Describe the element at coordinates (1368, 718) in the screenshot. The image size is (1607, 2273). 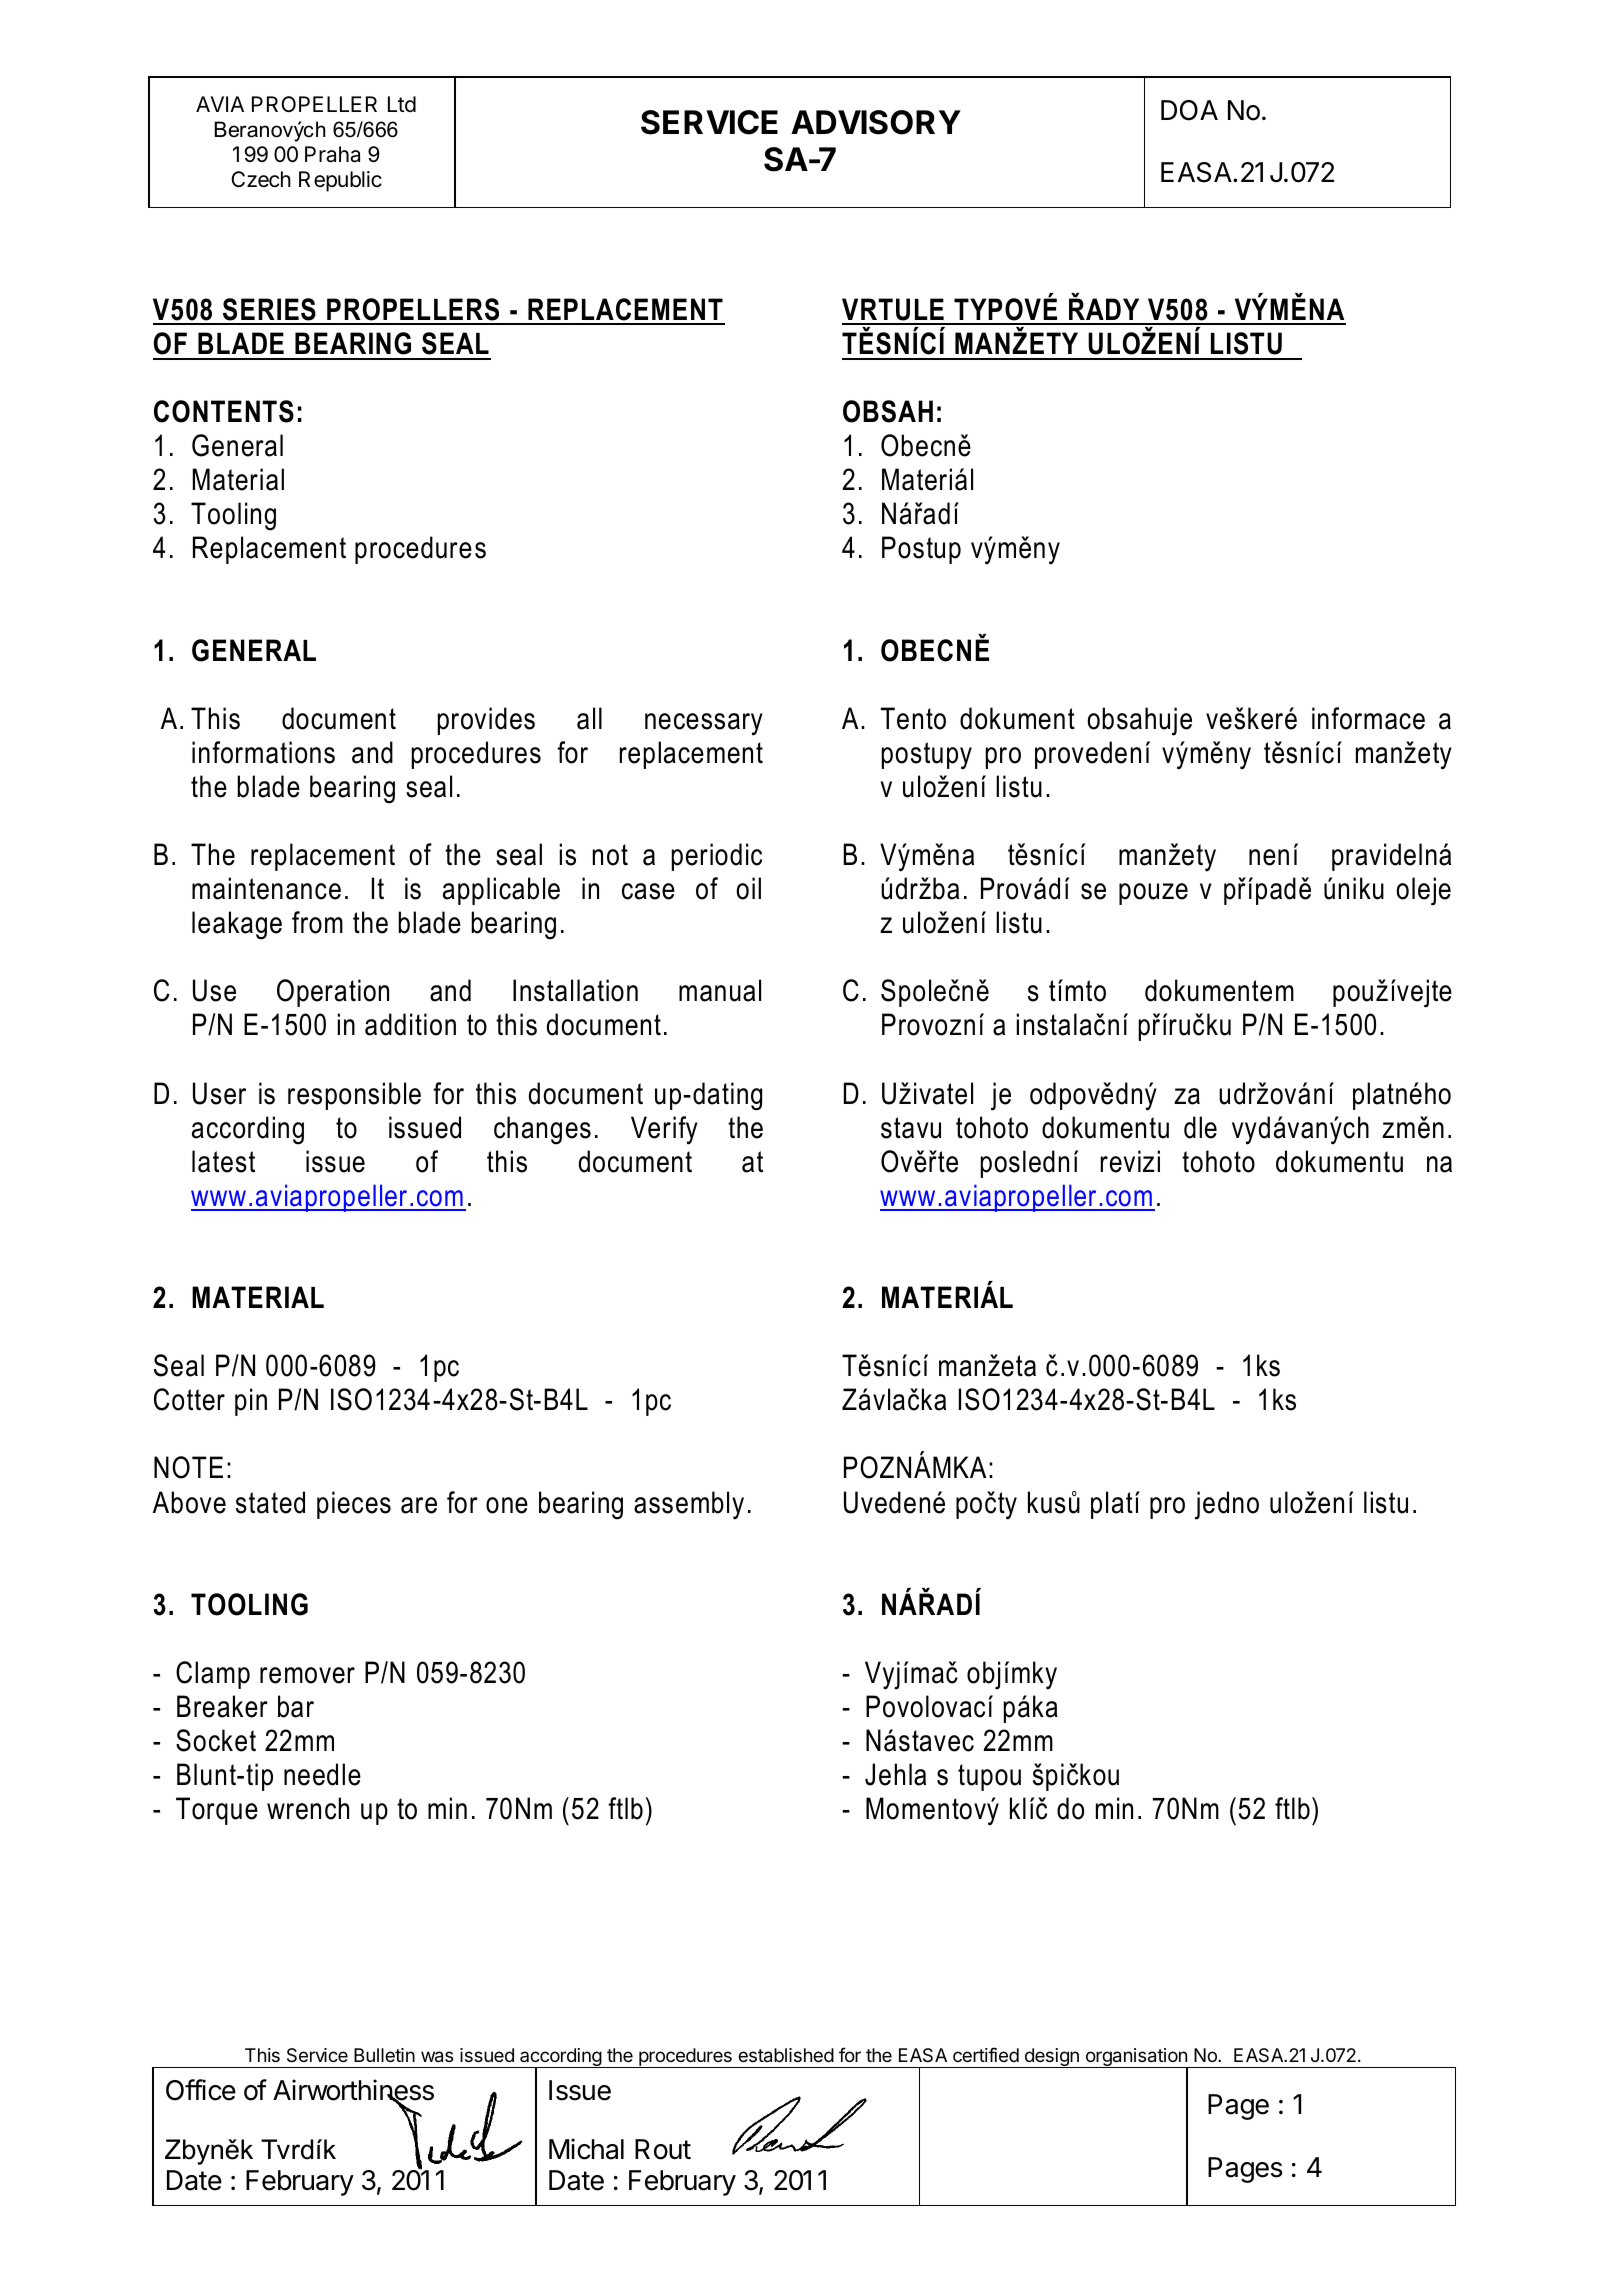
I see `informace` at that location.
